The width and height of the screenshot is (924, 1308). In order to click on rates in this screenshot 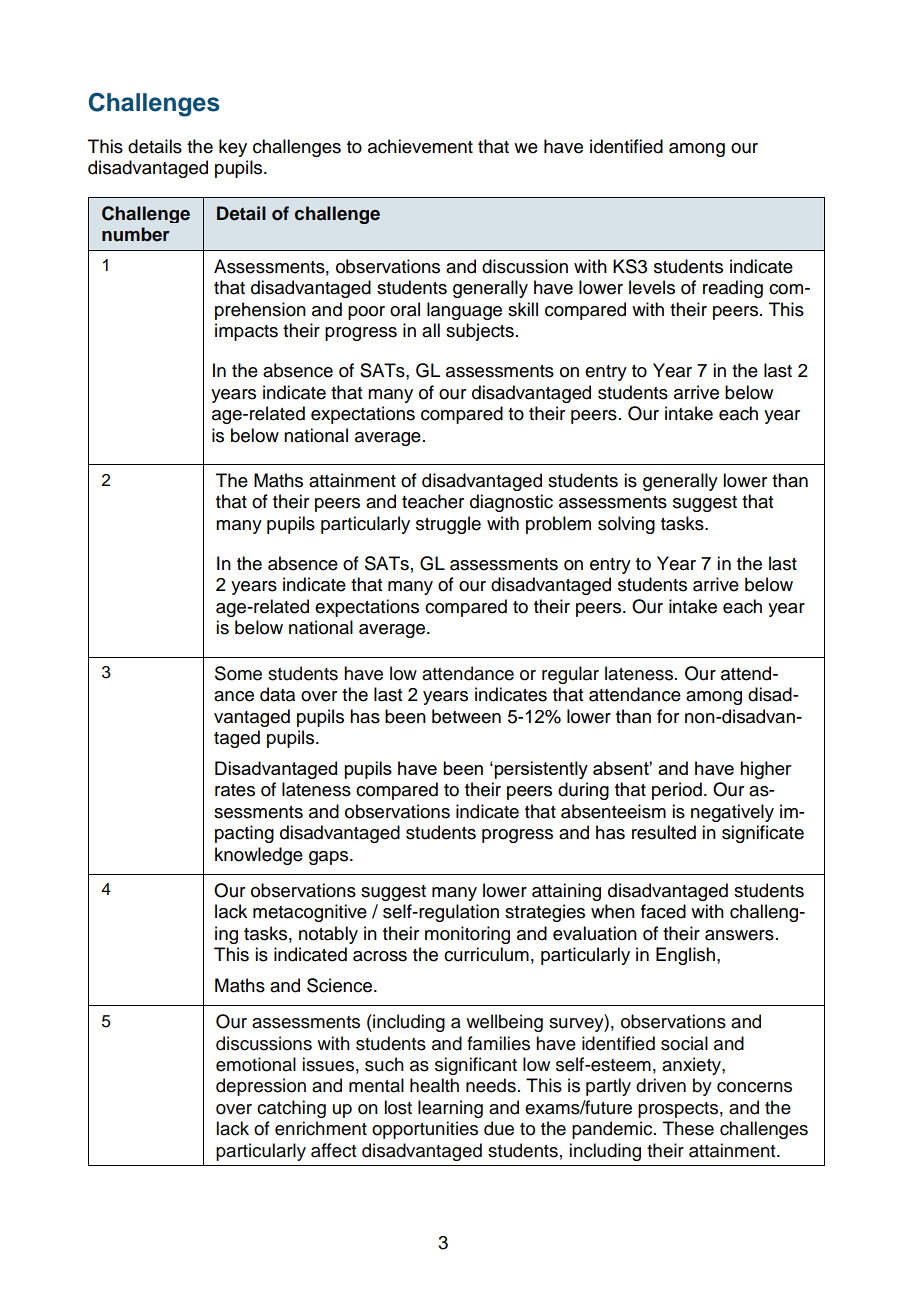, I will do `click(235, 790)`.
